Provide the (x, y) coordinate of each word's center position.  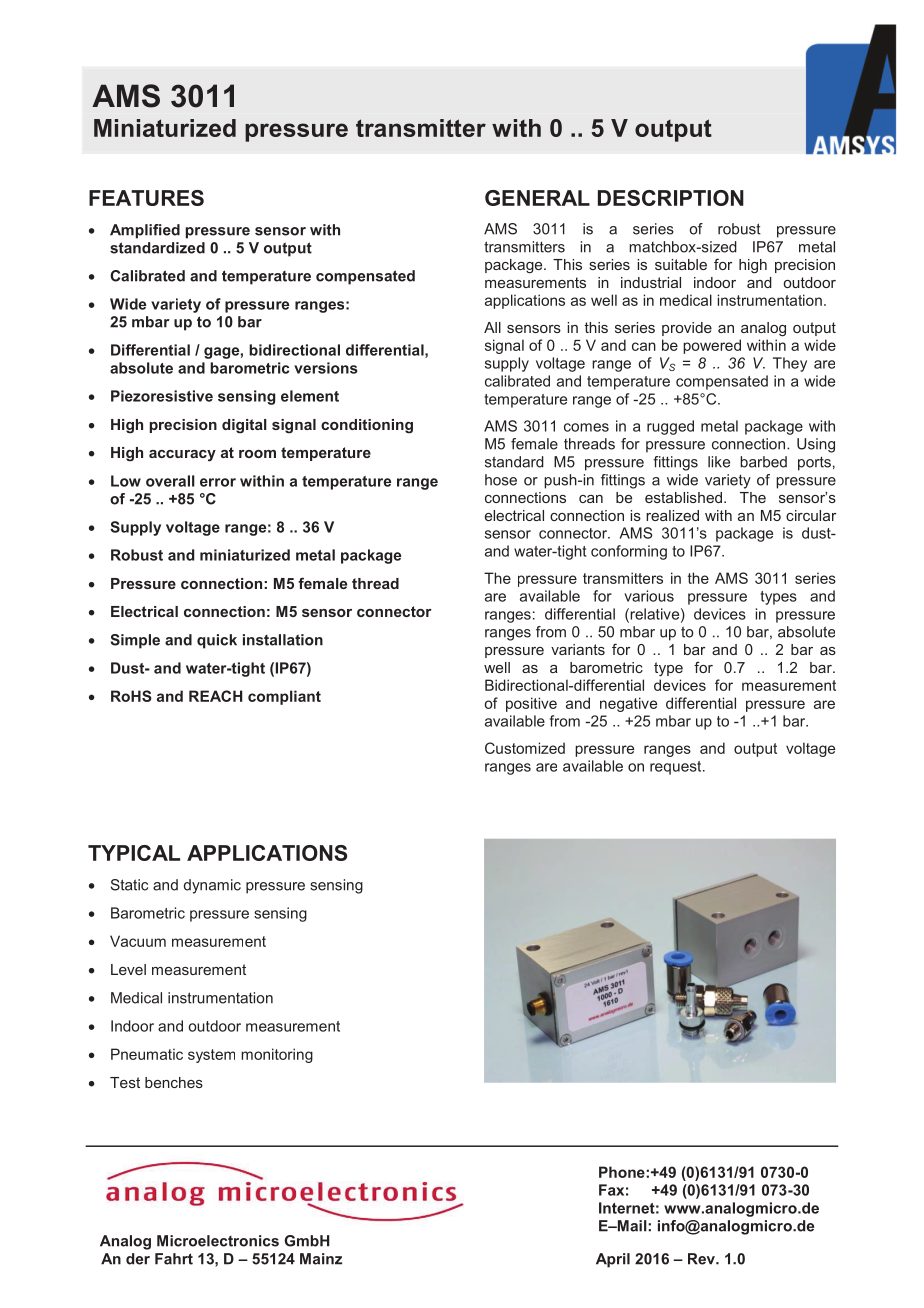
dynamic (212, 886)
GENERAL (537, 198)
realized (672, 515)
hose (501, 480)
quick (217, 641)
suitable (681, 264)
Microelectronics (218, 1241)
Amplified (145, 231)
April (613, 1260)
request (677, 768)
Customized (525, 748)
